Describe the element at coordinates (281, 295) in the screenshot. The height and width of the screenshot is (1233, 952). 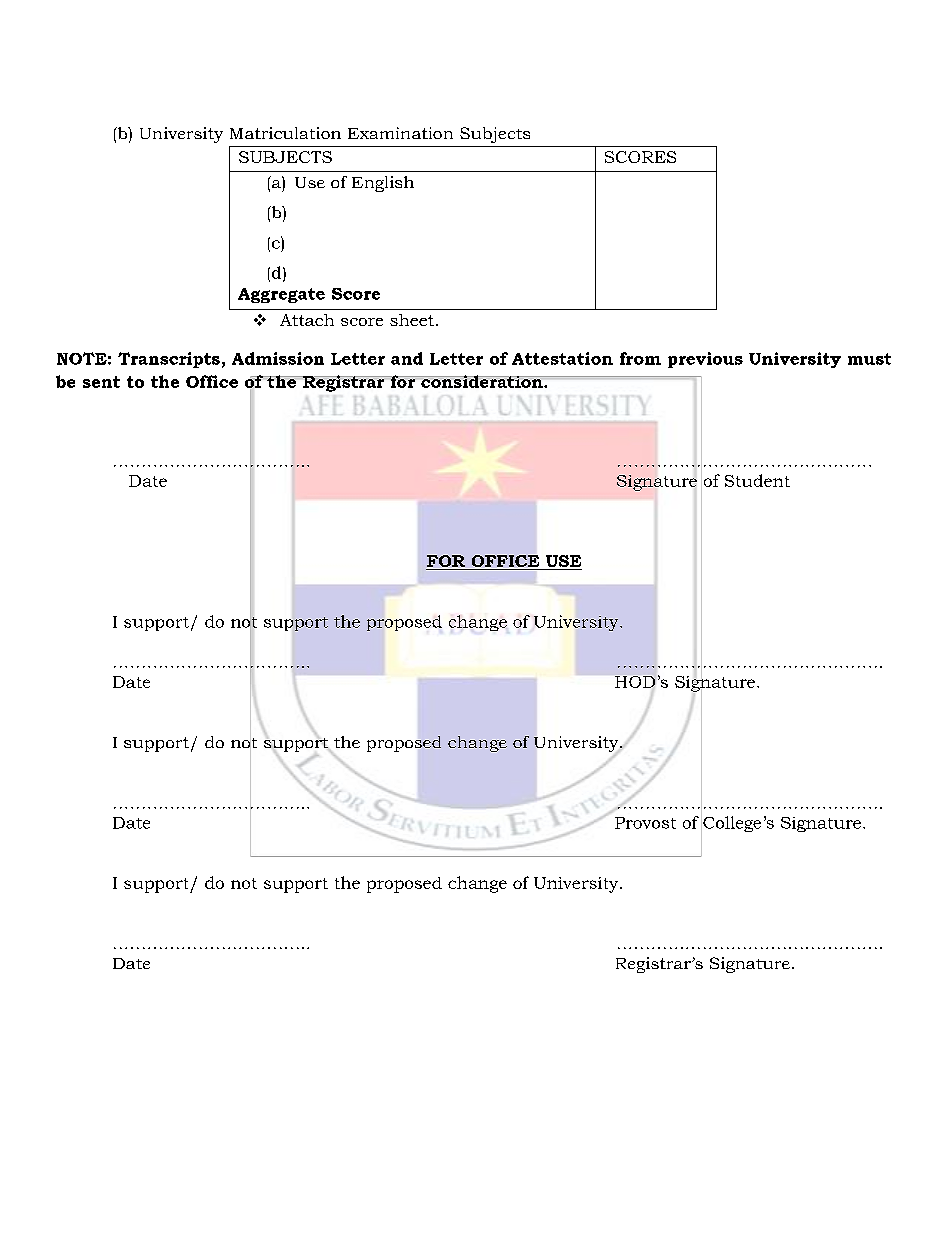
I see `Aggregate` at that location.
